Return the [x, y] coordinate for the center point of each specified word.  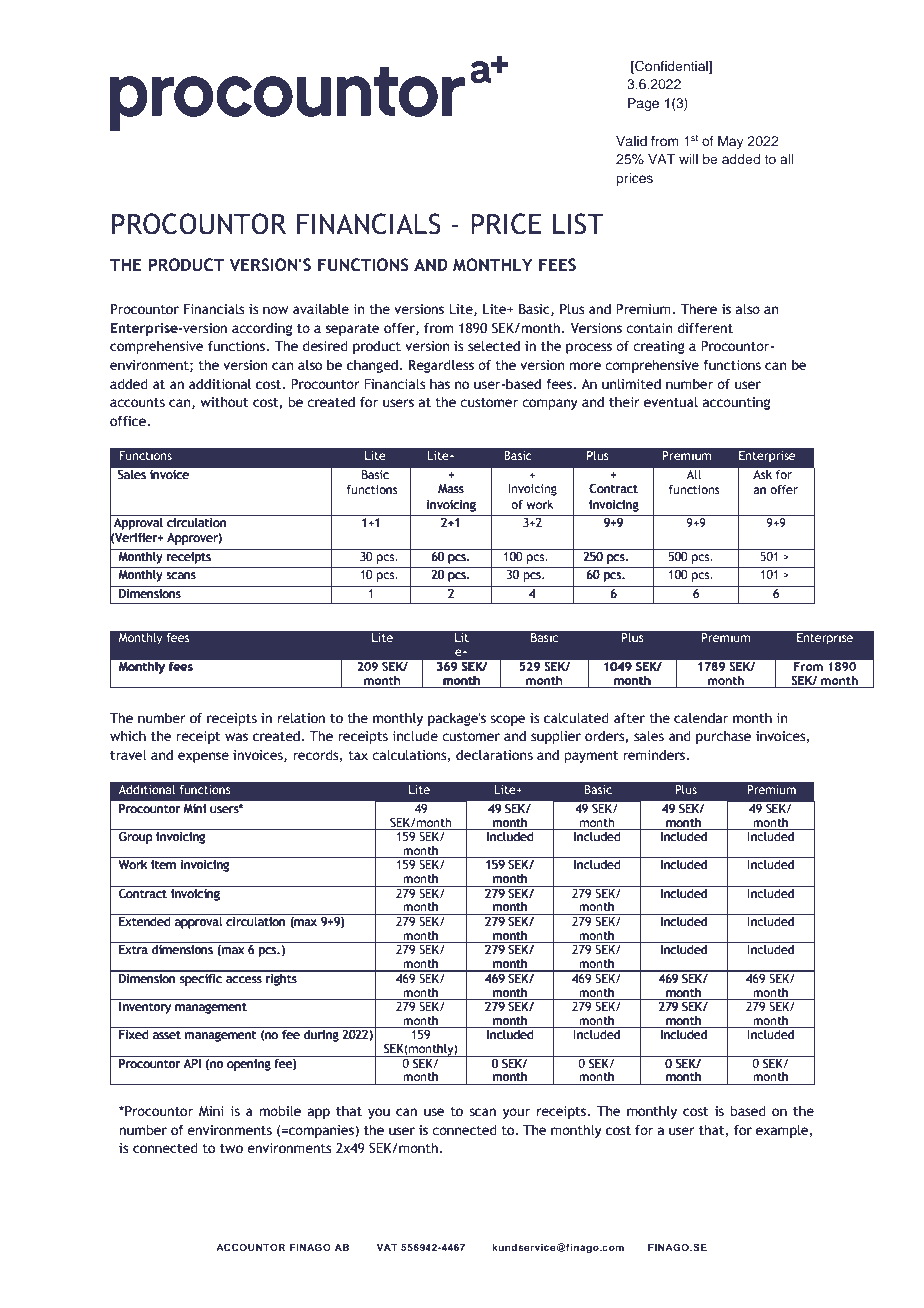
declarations [494, 755]
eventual [671, 402]
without [224, 402]
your [516, 1113]
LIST [578, 224]
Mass [451, 488]
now [275, 310]
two [231, 1149]
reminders [655, 755]
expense [203, 757]
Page [643, 104]
